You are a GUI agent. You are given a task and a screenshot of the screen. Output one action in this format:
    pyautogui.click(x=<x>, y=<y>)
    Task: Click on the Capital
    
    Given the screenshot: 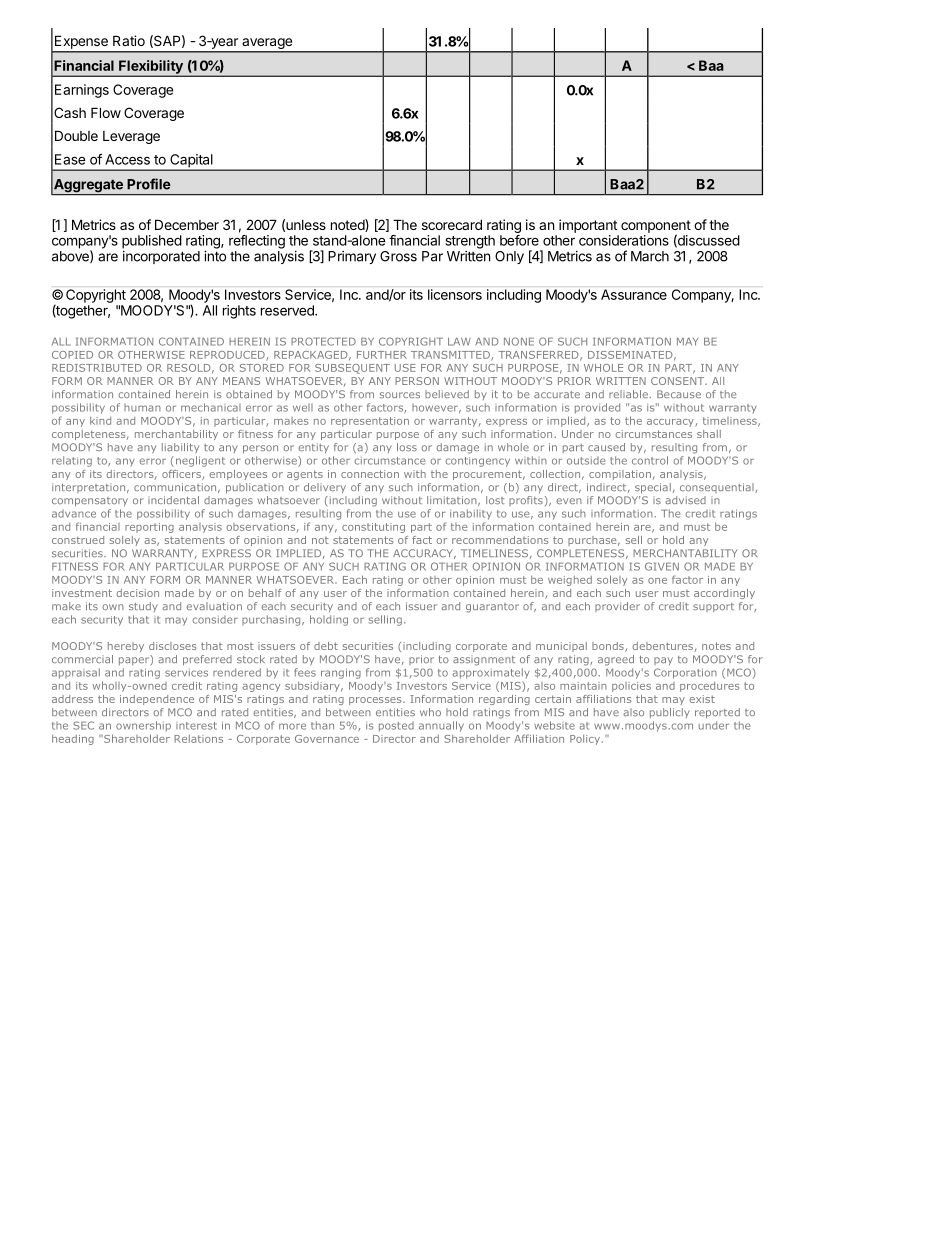 What is the action you would take?
    pyautogui.click(x=191, y=162)
